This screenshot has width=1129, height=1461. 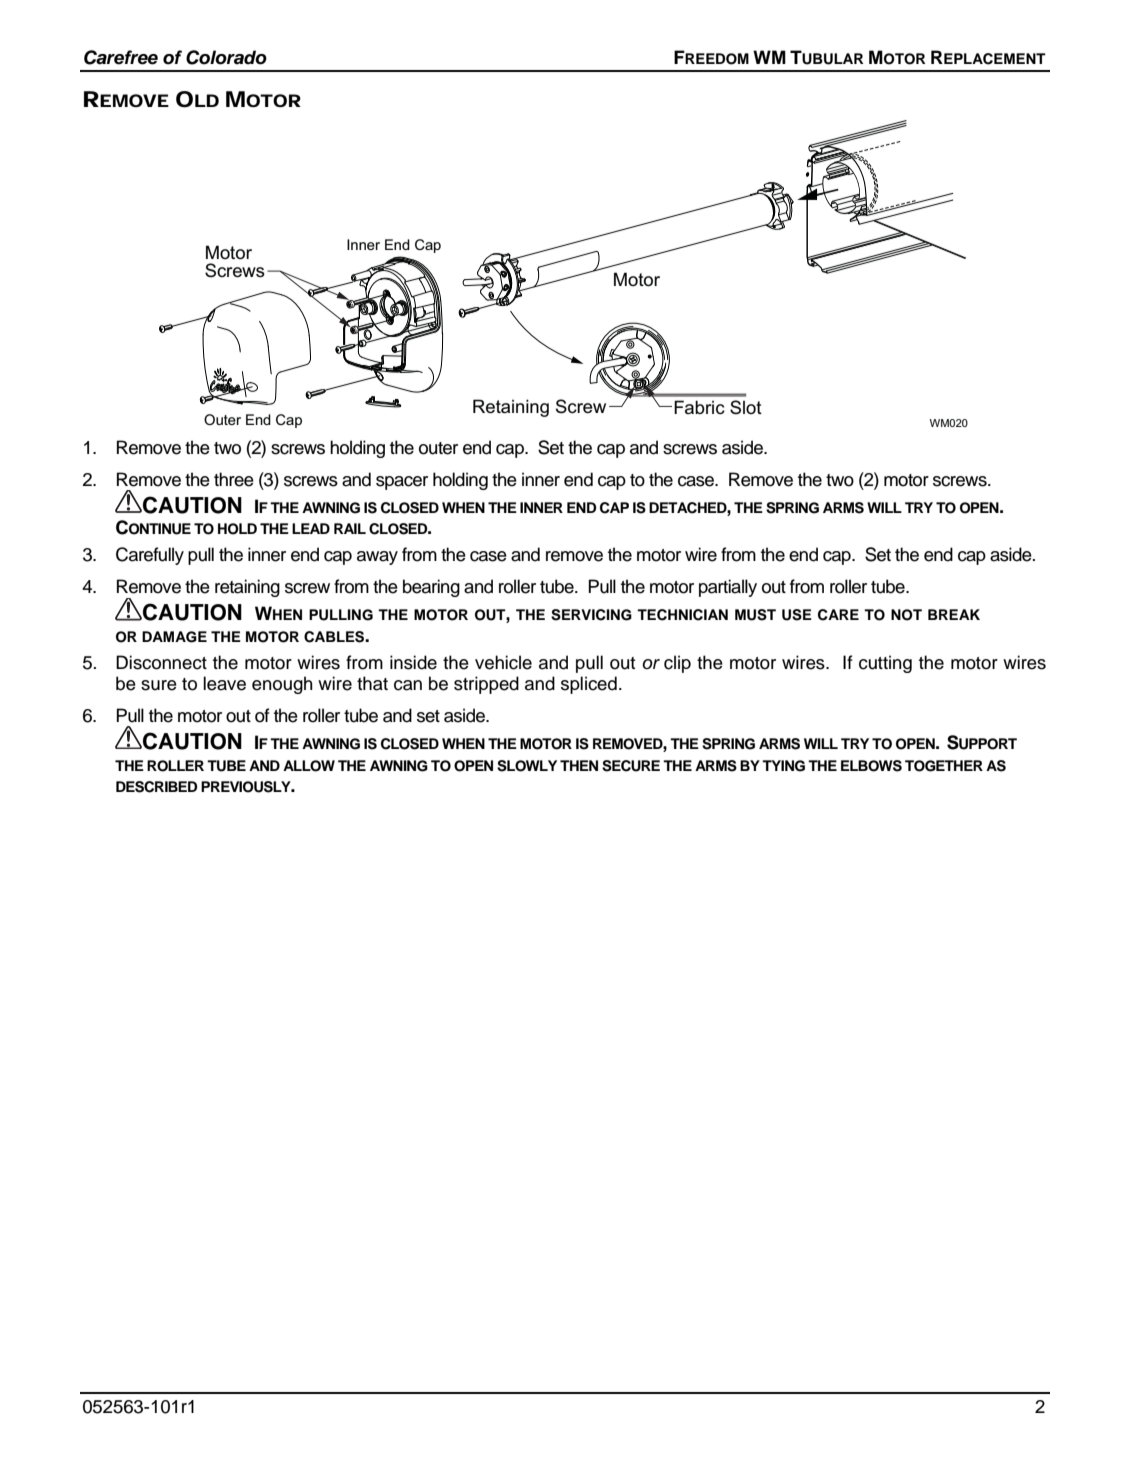 What do you see at coordinates (579, 765) in the screenshot?
I see `THEN` at bounding box center [579, 765].
